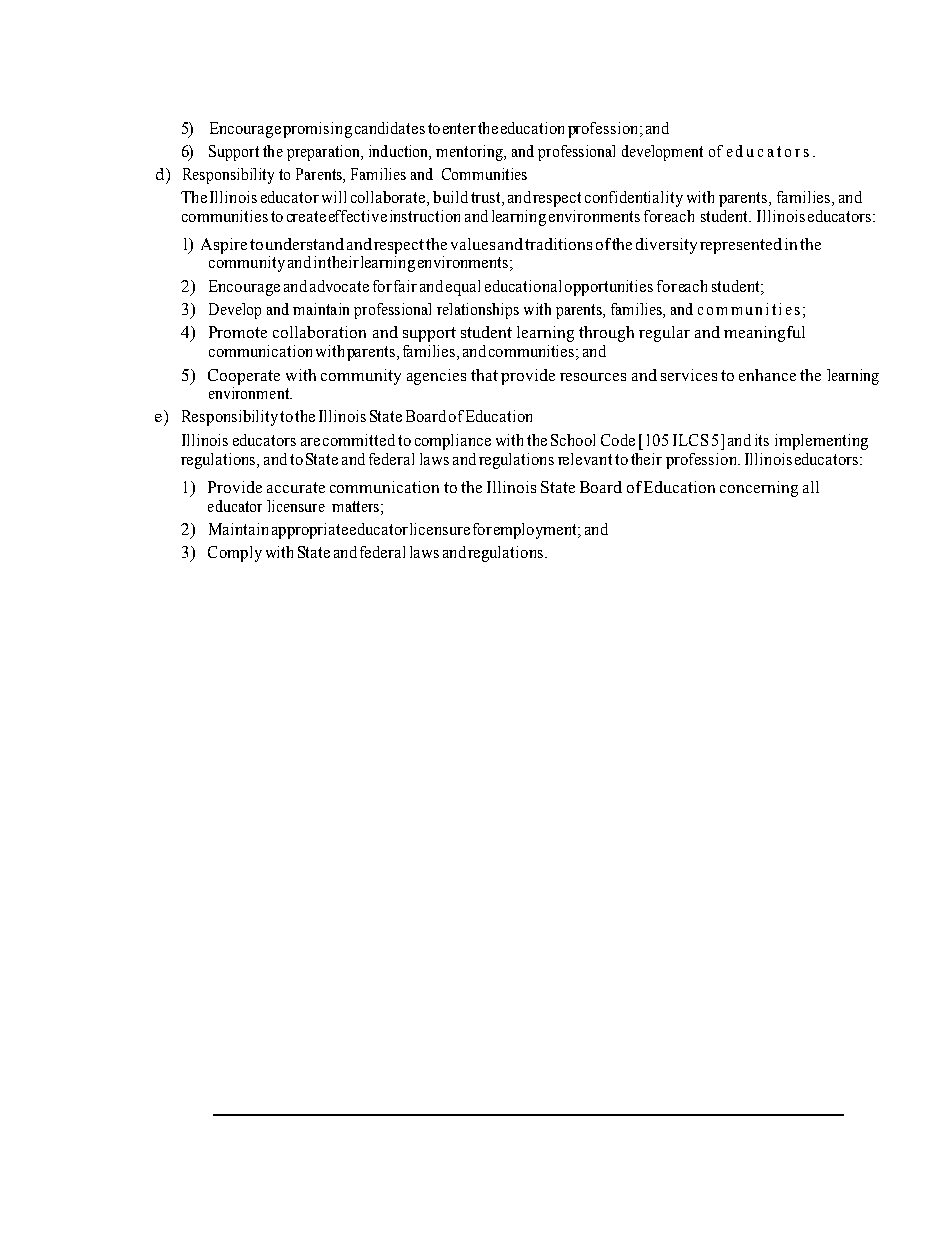 The image size is (952, 1233). I want to click on confidentiality, so click(634, 199).
